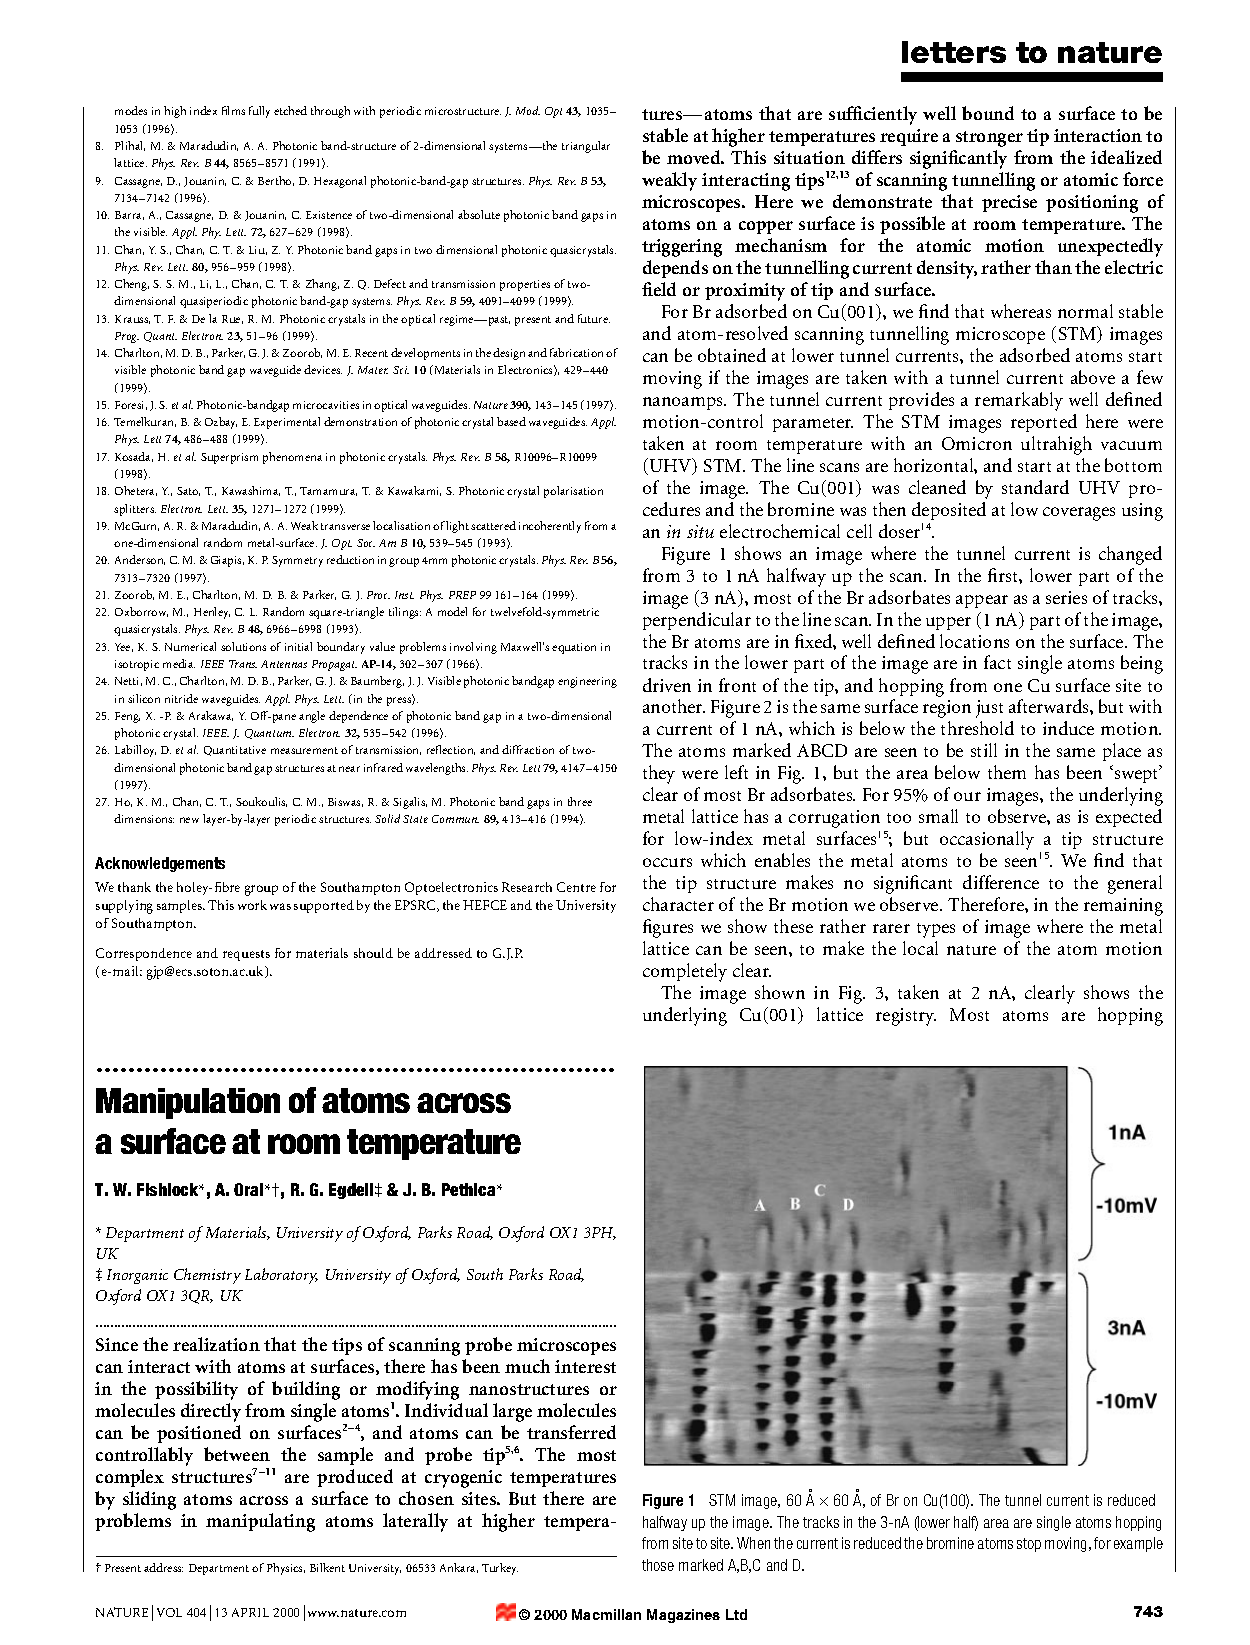 The height and width of the image is (1645, 1250). I want to click on registry, so click(906, 1017).
